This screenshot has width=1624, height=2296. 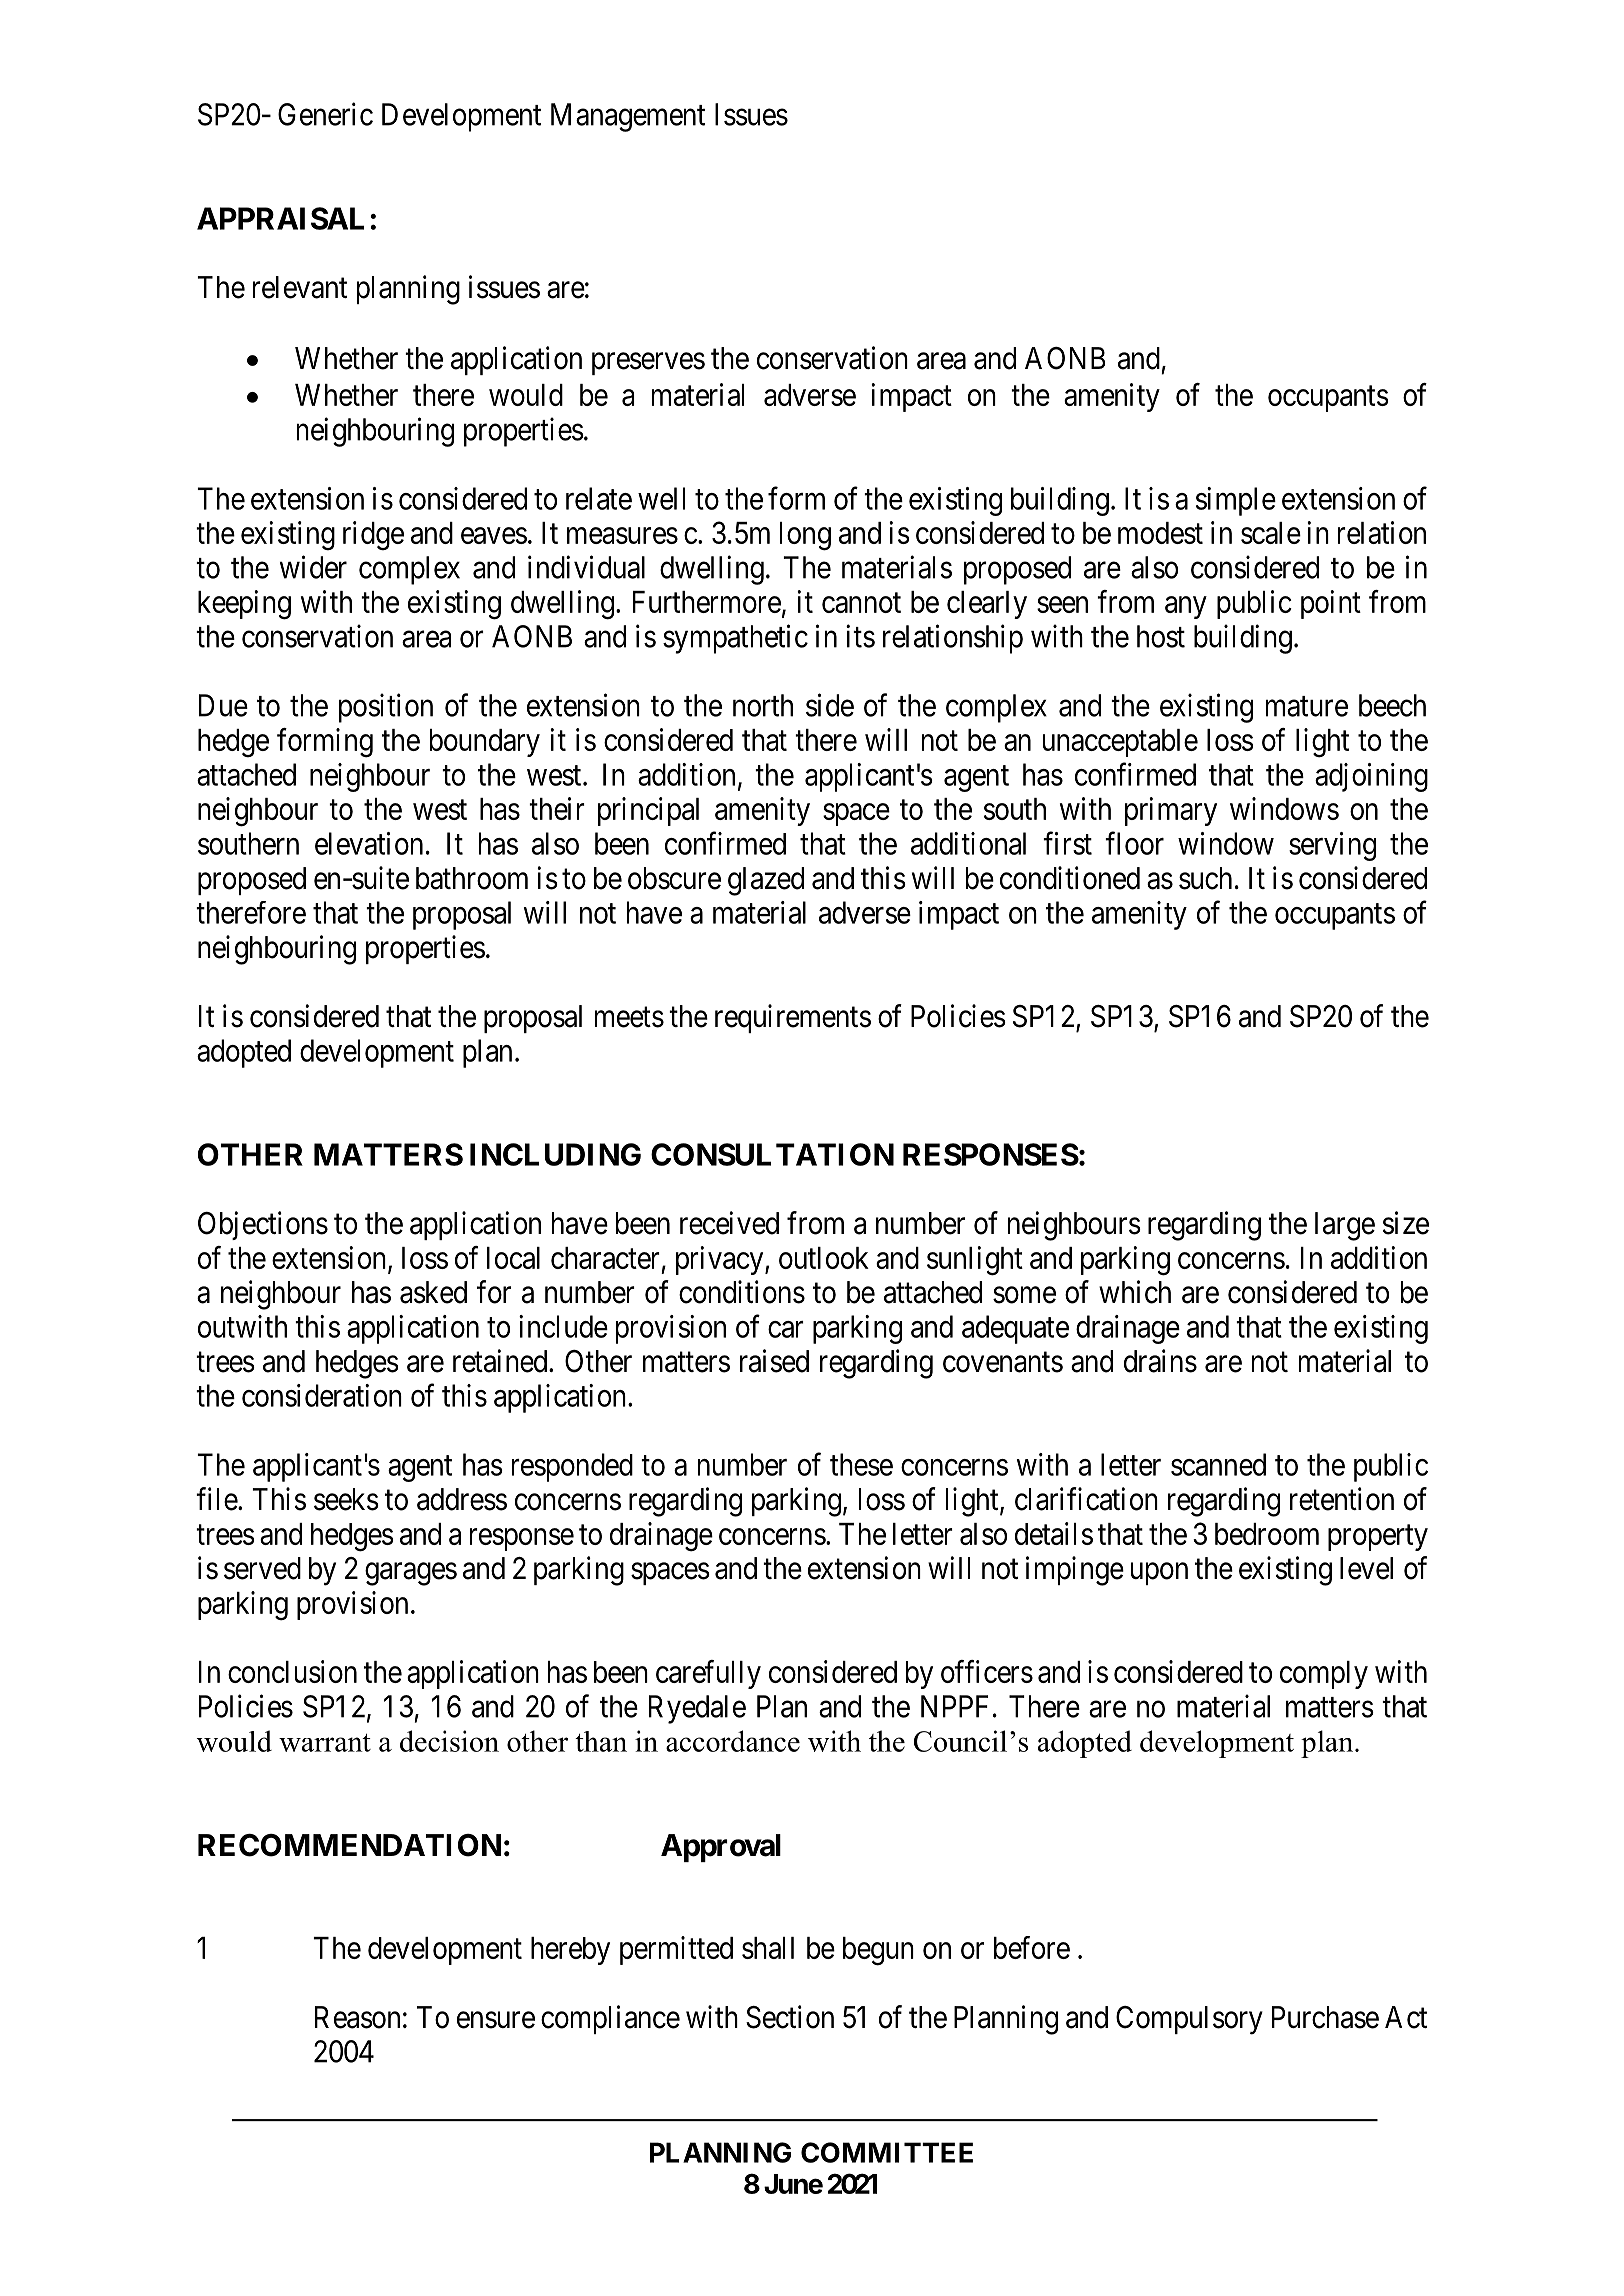 I want to click on scanned, so click(x=1218, y=1464).
